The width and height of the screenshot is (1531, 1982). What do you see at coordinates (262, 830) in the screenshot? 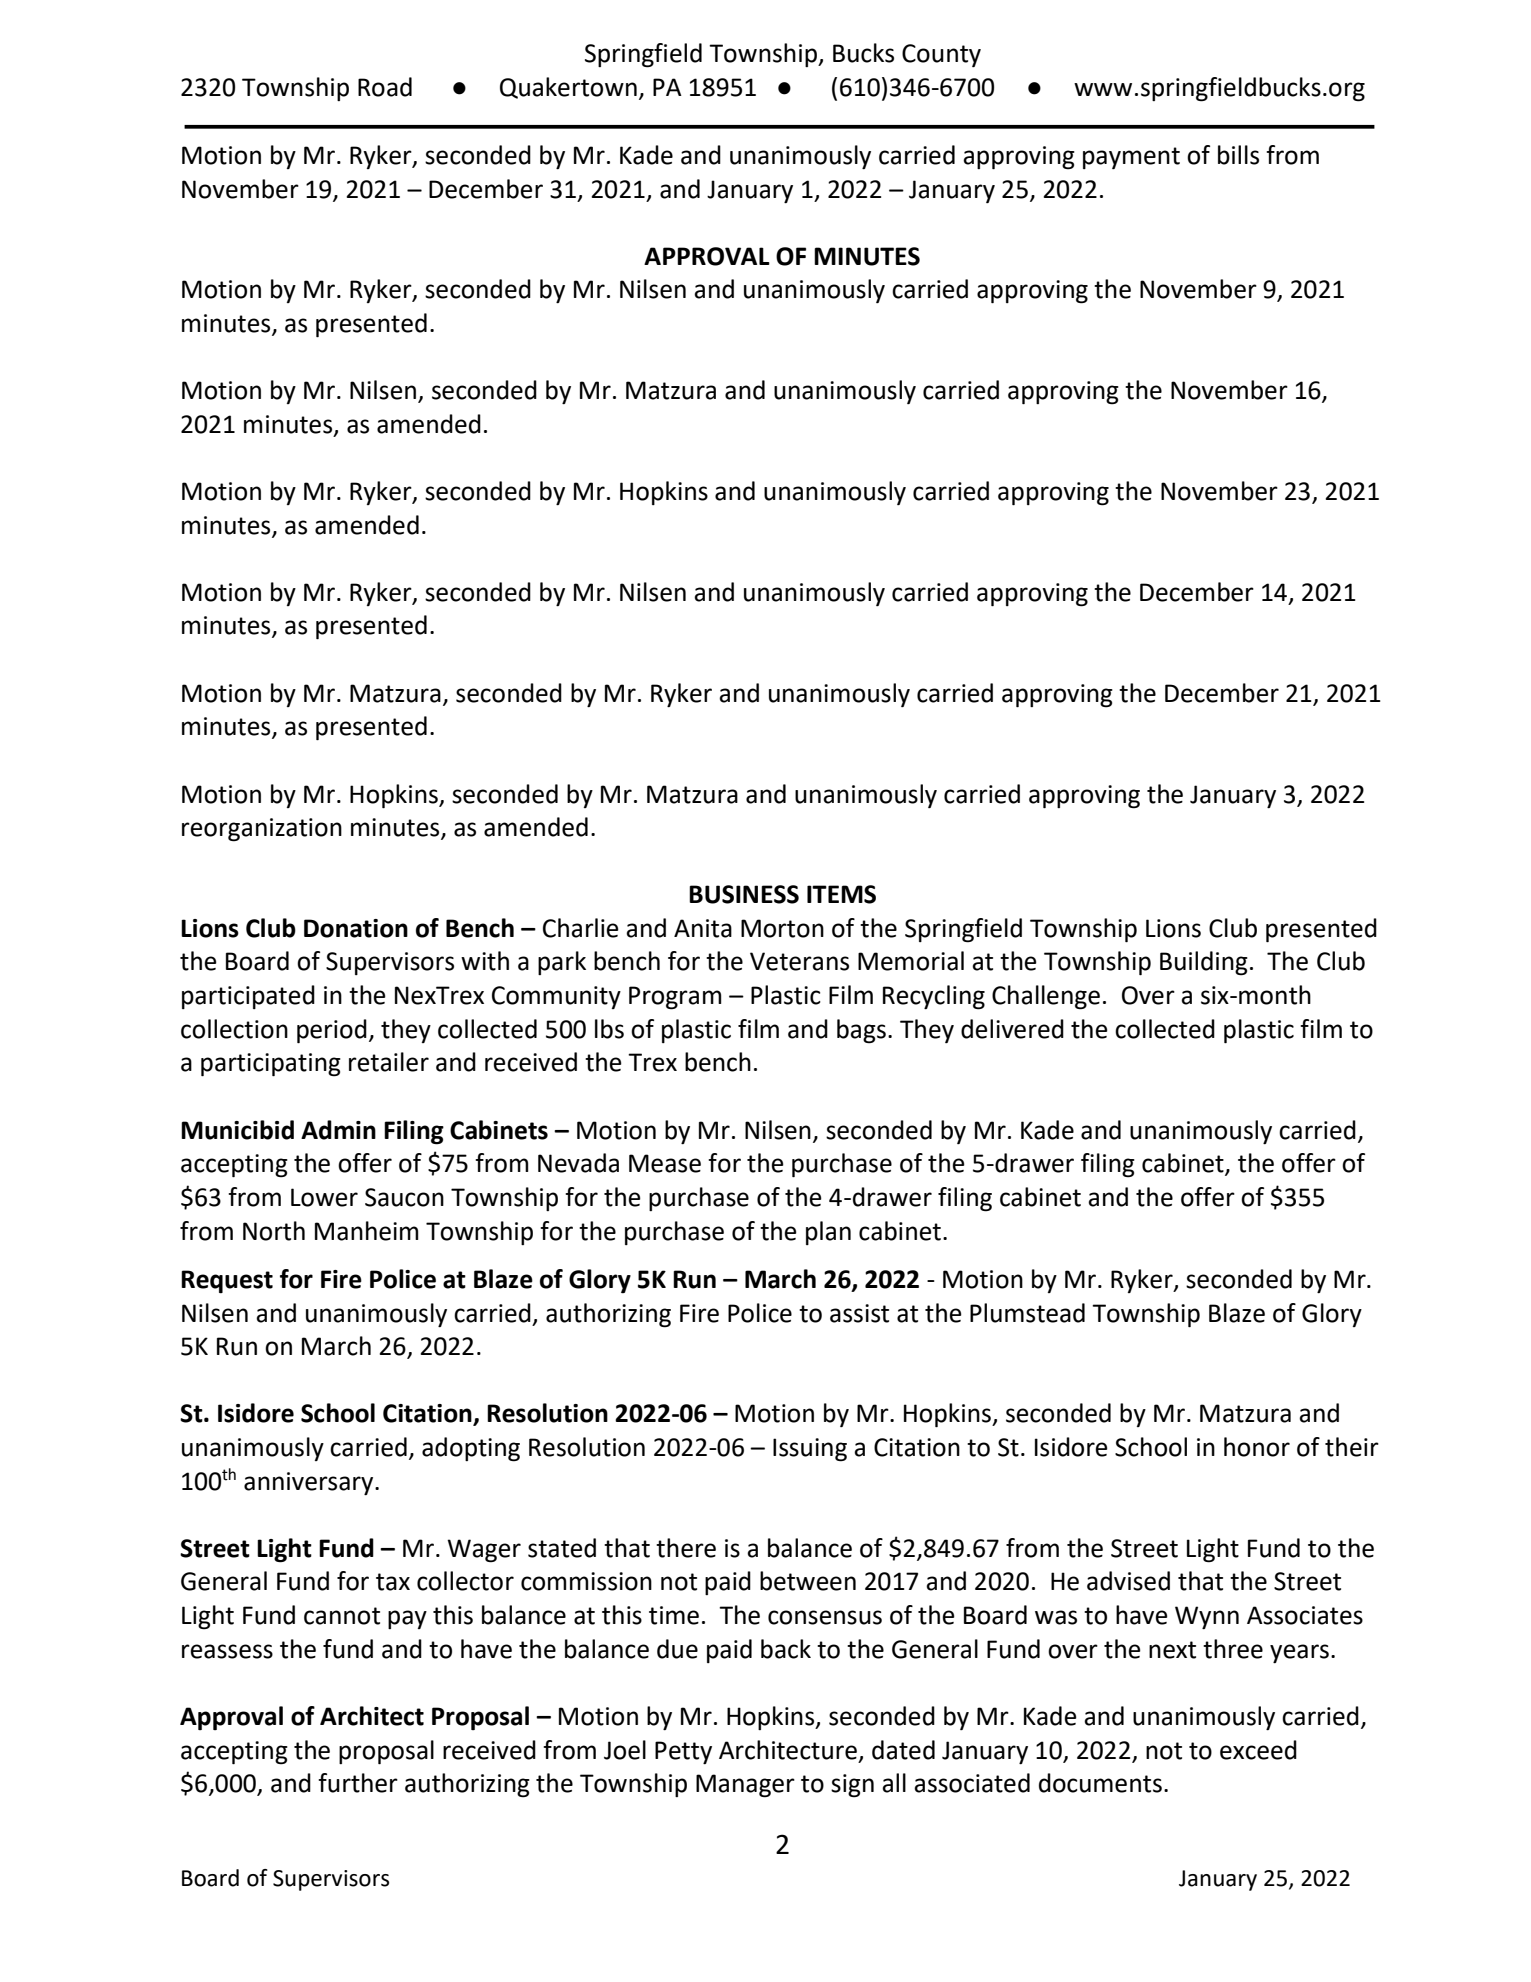
I see `reorganization` at bounding box center [262, 830].
